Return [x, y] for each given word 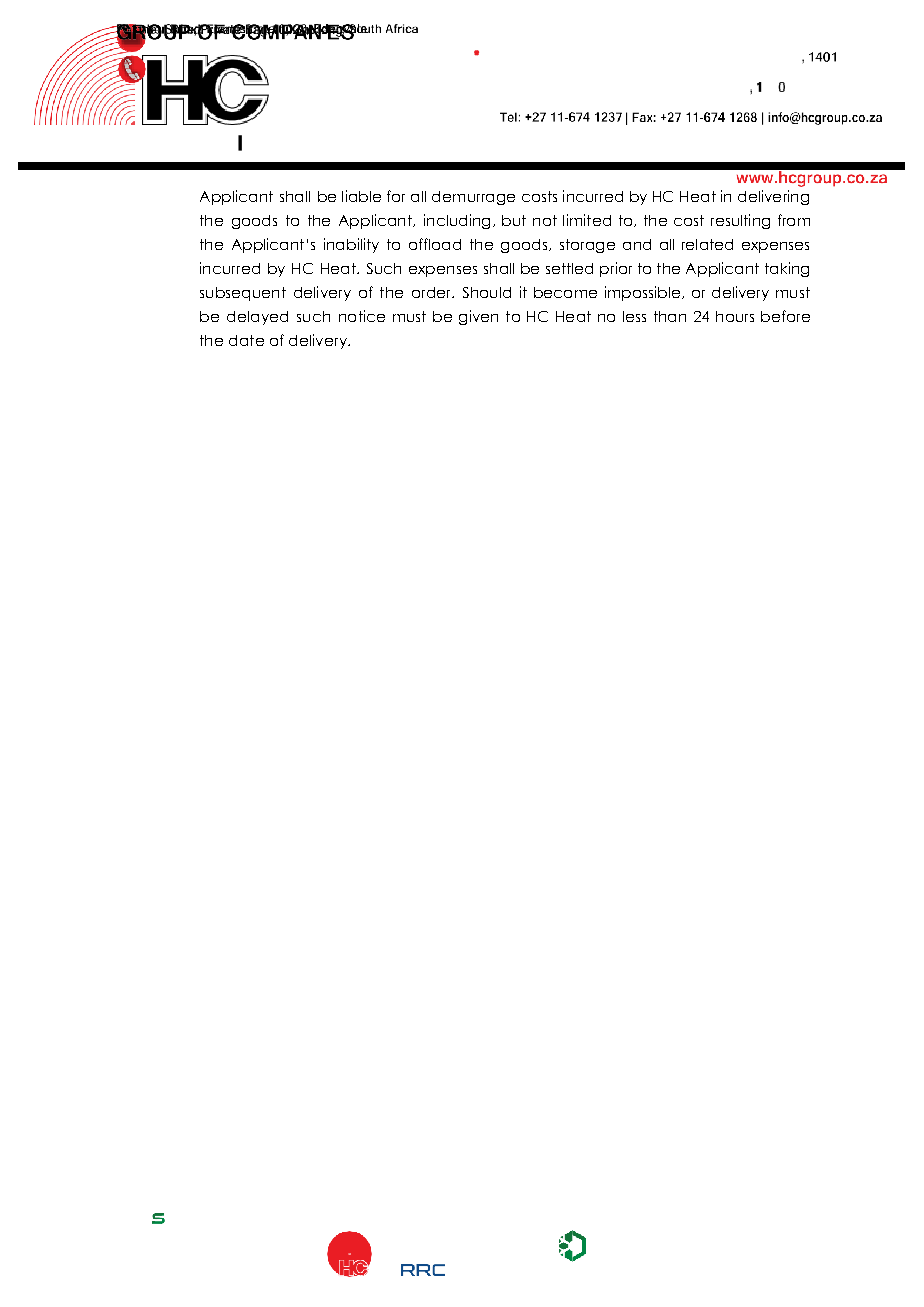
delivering [773, 197]
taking [787, 269]
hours [735, 316]
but [514, 220]
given [478, 317]
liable [361, 196]
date [246, 340]
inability [351, 245]
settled [569, 268]
